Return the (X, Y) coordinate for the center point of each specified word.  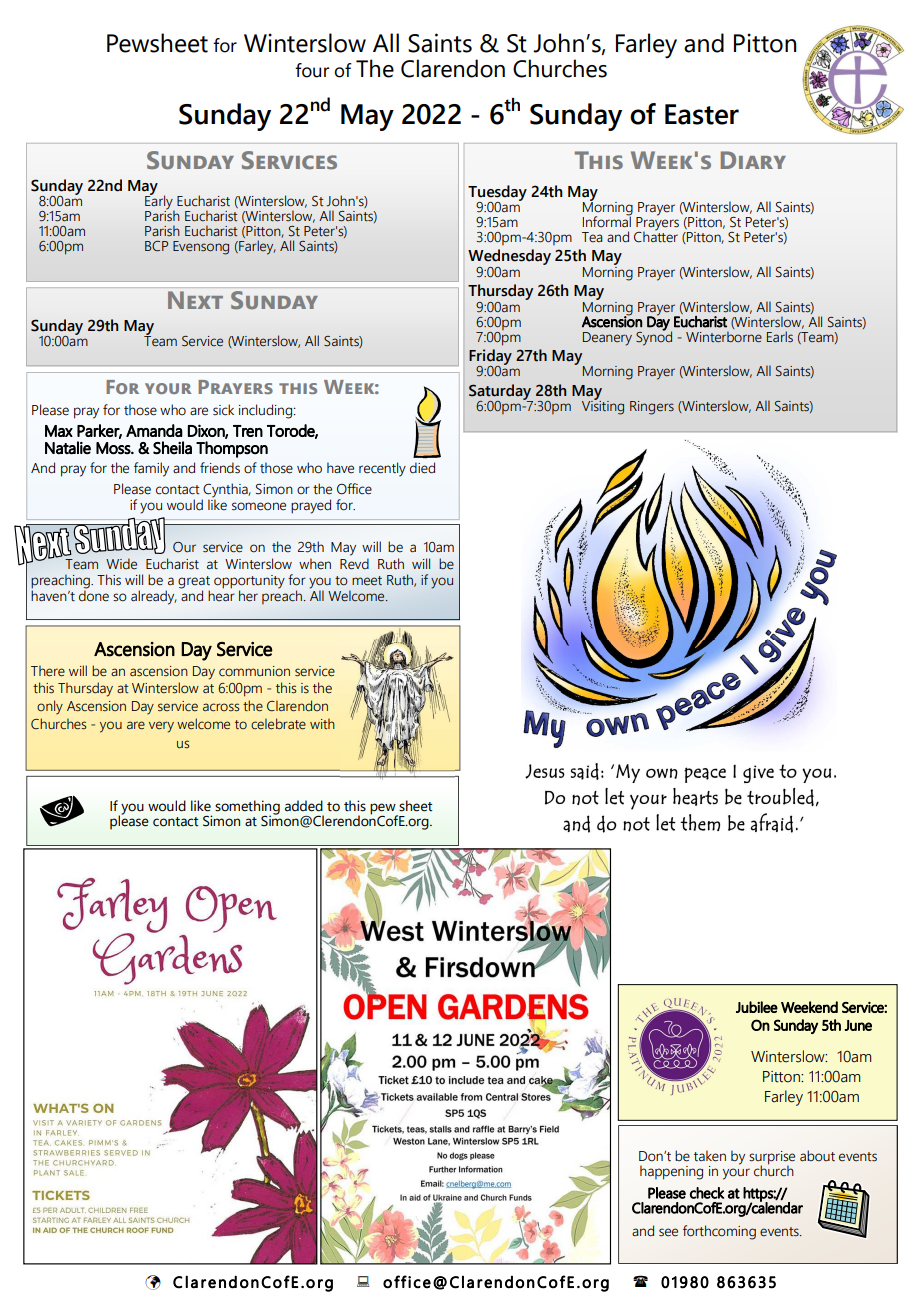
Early (160, 202)
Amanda (154, 430)
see (668, 1232)
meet (367, 581)
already (154, 597)
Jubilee (757, 1007)
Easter (702, 114)
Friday (490, 358)
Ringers (652, 408)
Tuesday (497, 194)
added (304, 806)
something (247, 808)
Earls (780, 336)
